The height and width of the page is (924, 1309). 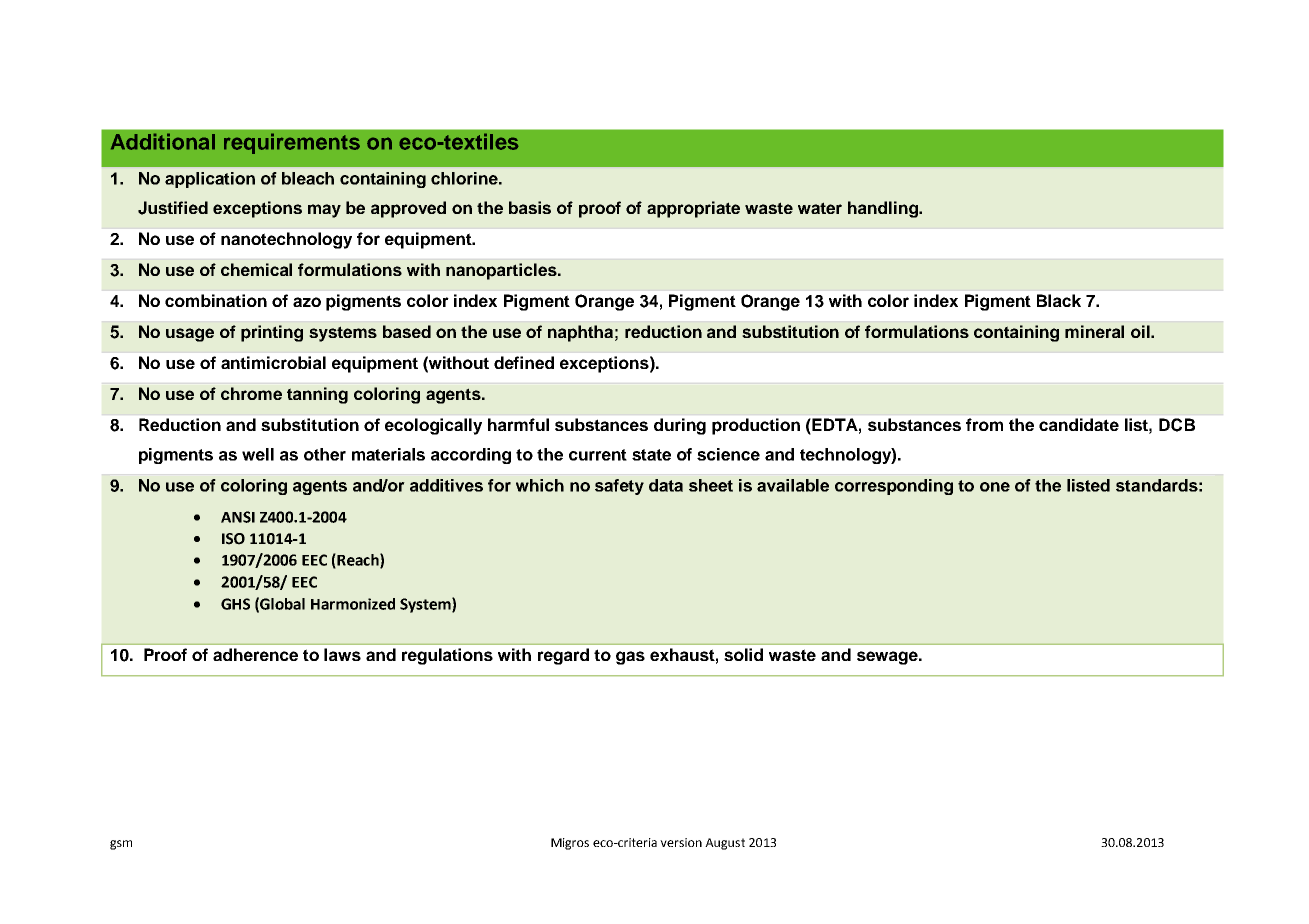 I want to click on defined, so click(x=524, y=362).
